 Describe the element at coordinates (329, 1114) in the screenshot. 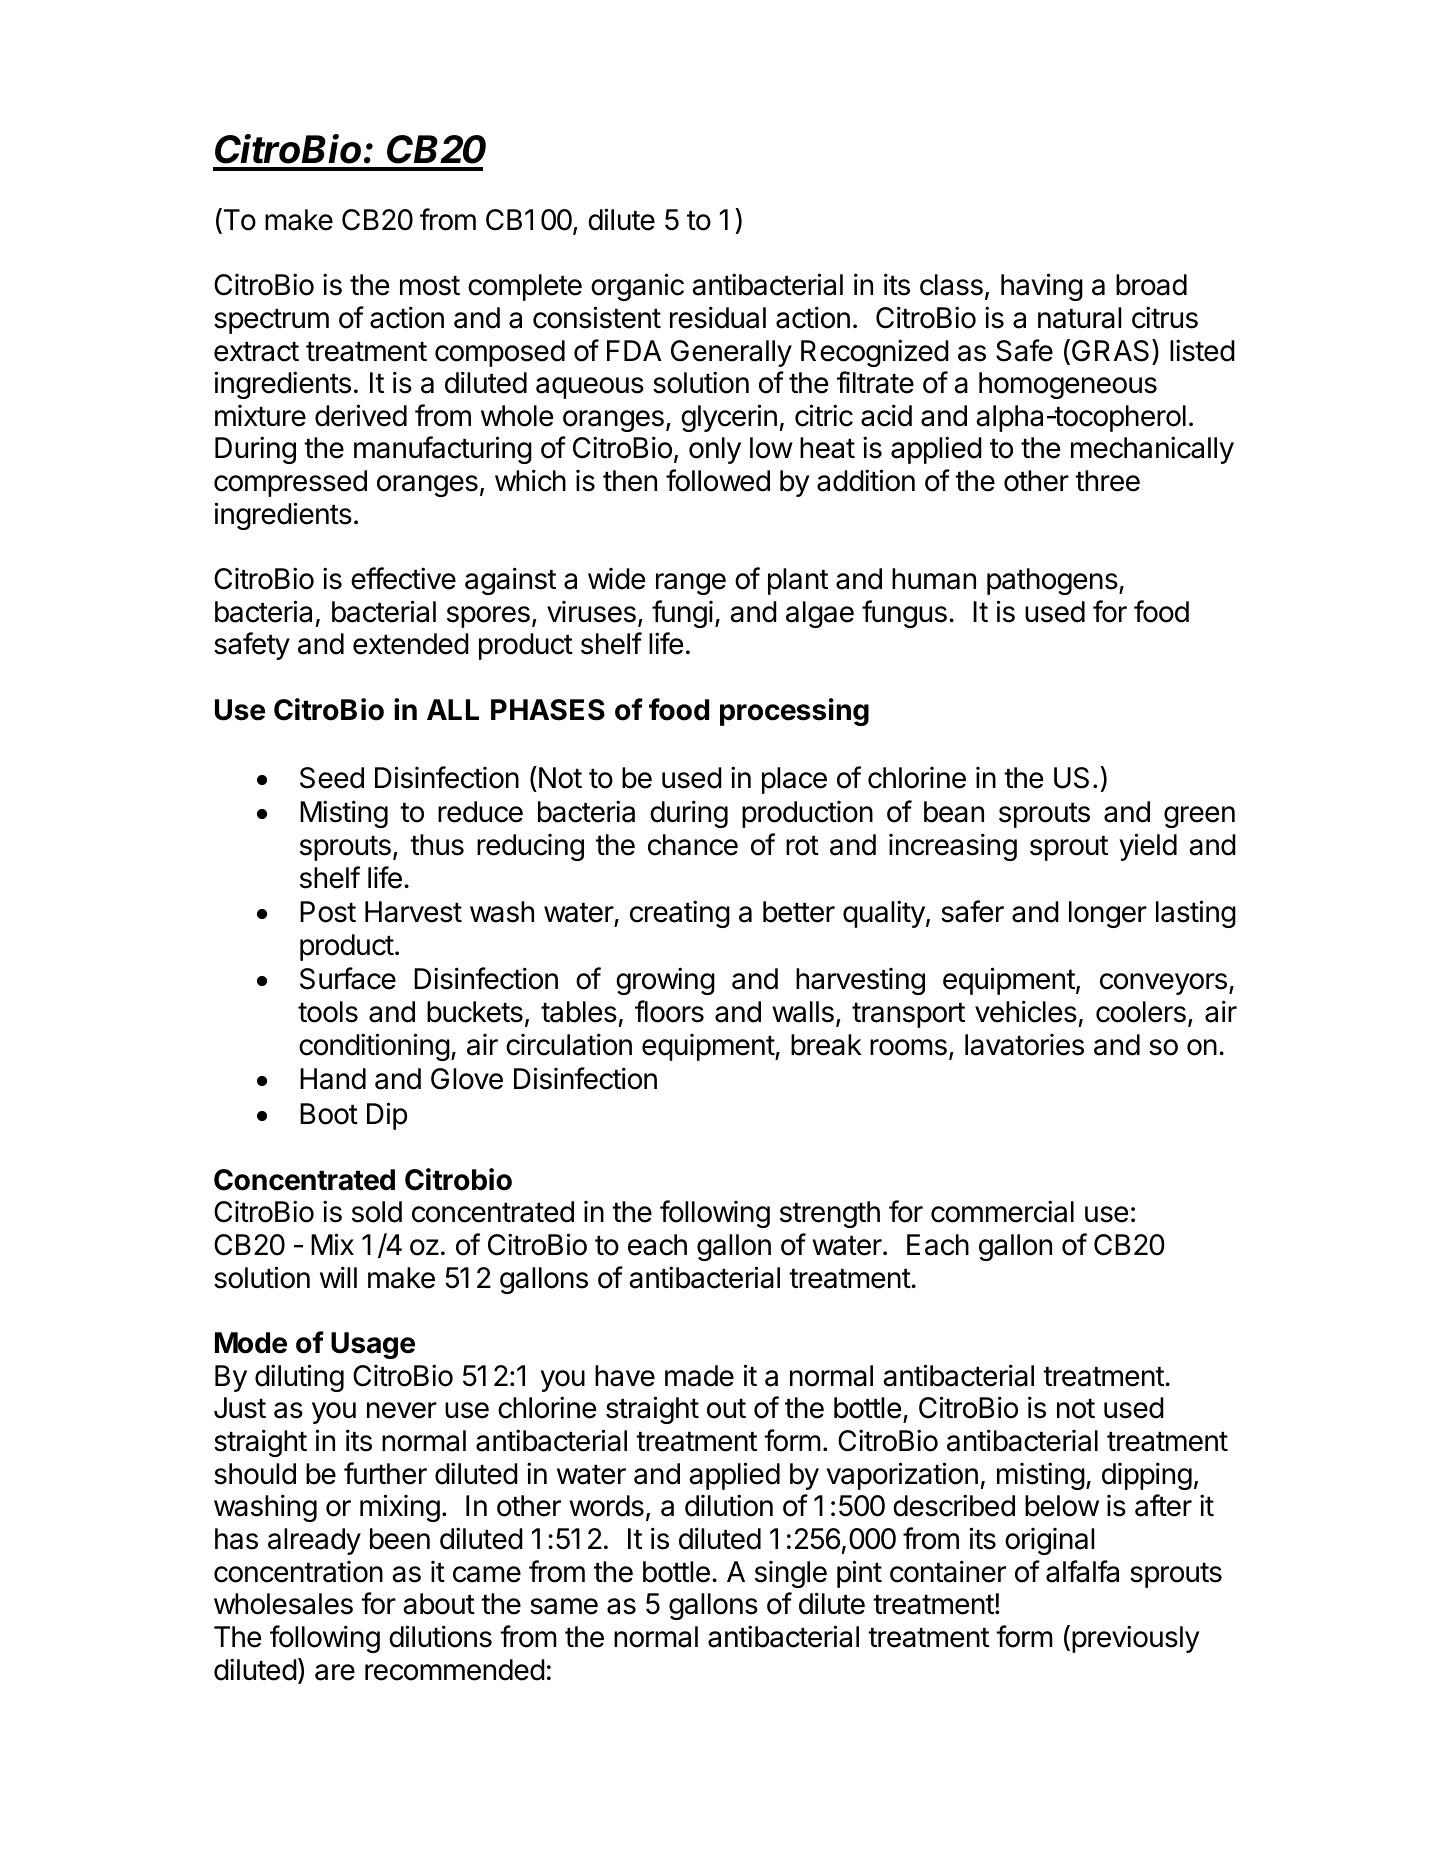

I see `Boot` at that location.
